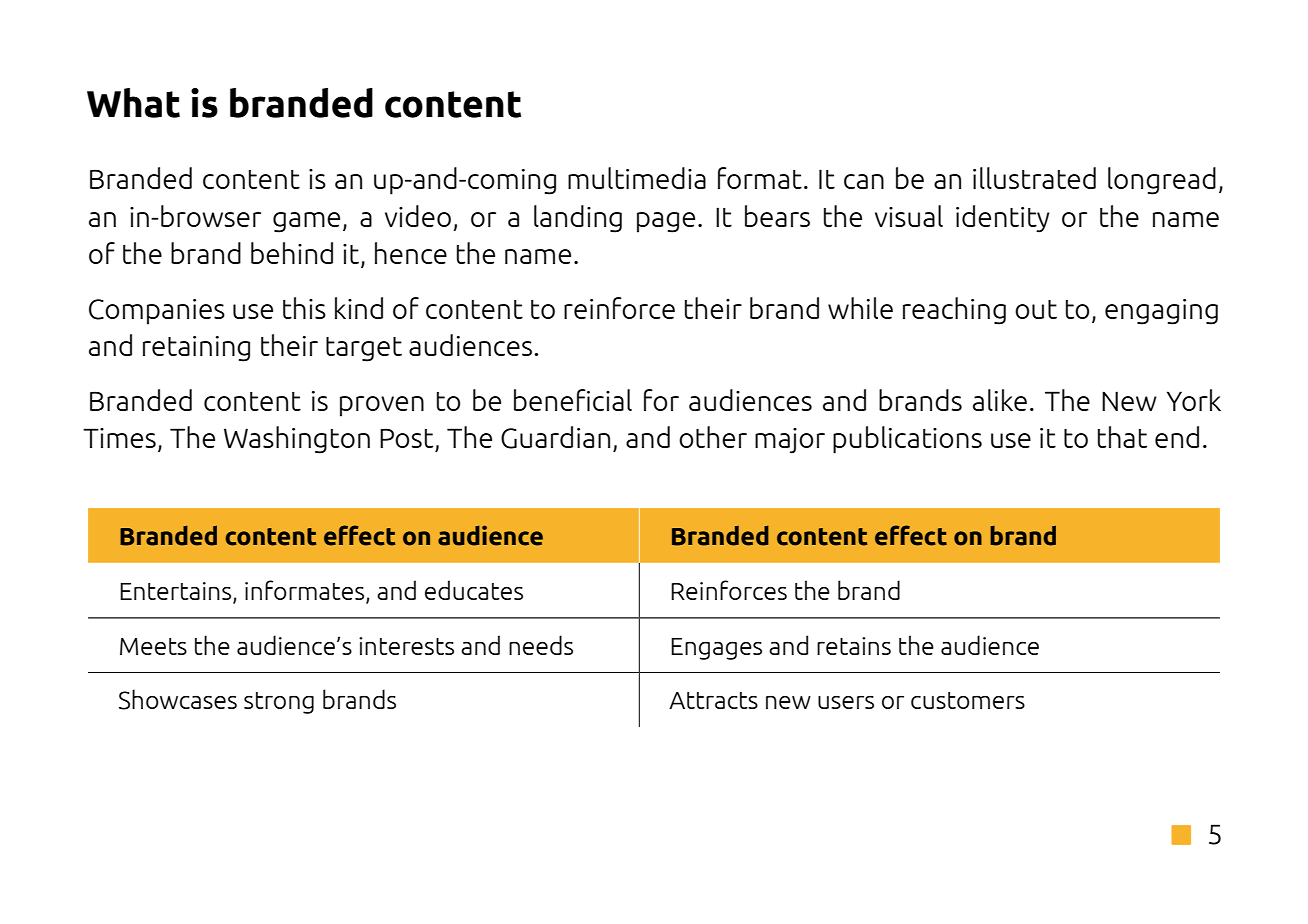 The image size is (1308, 924). What do you see at coordinates (382, 406) in the screenshot?
I see `proven` at bounding box center [382, 406].
